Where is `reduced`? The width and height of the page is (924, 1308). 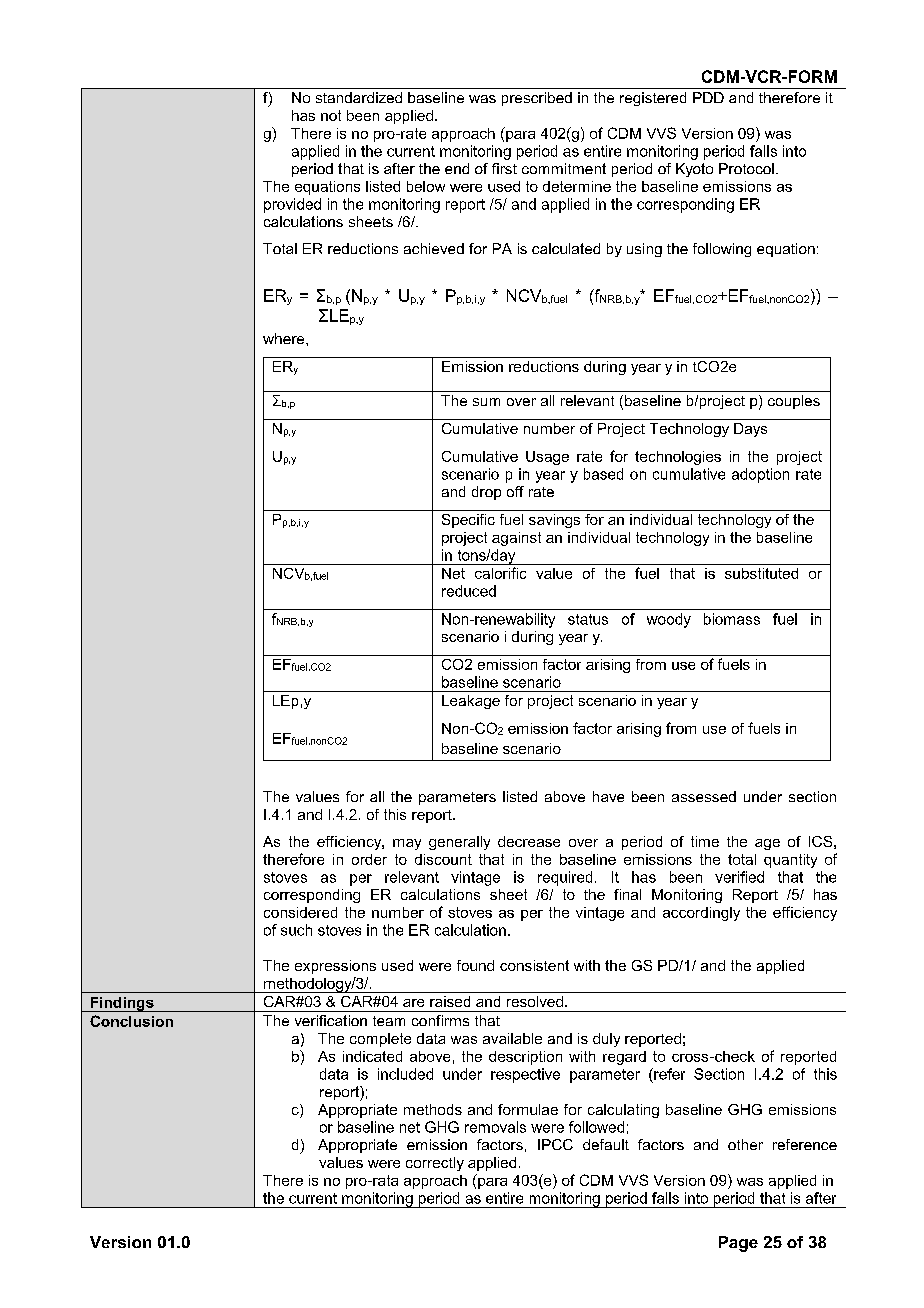
reduced is located at coordinates (469, 591).
